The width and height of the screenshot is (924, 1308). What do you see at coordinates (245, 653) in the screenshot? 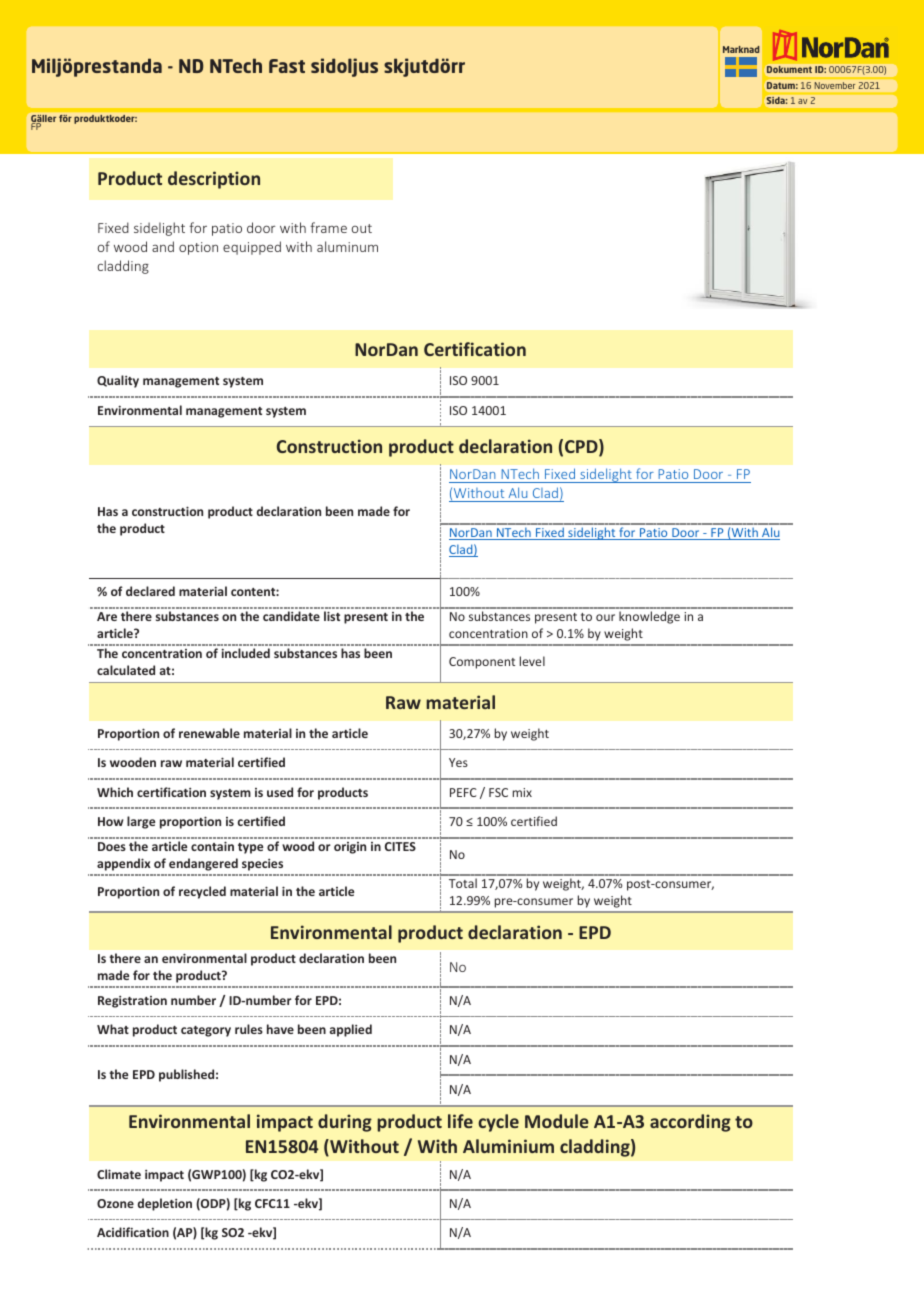
I see `included` at bounding box center [245, 653].
